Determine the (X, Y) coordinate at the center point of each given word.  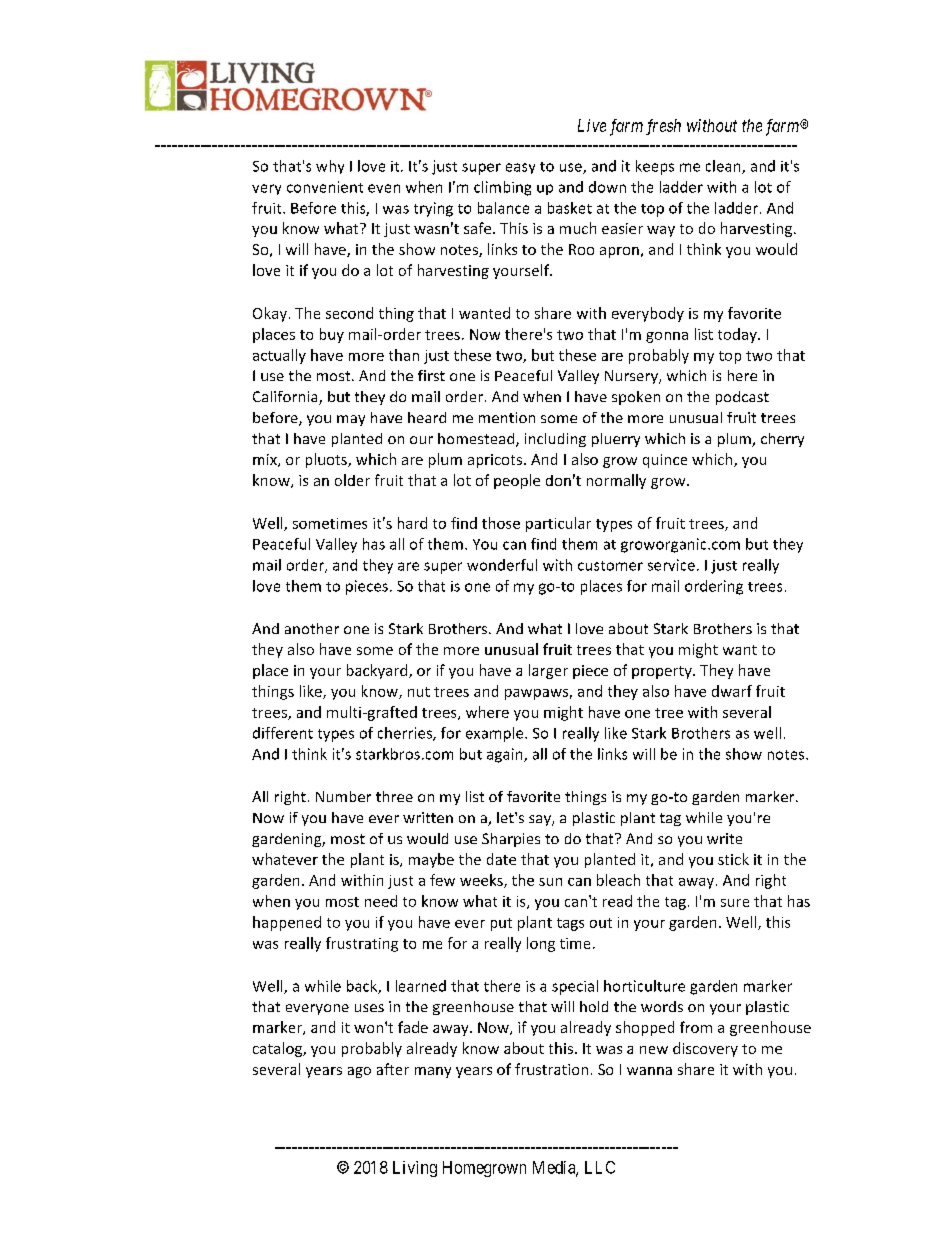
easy (520, 168)
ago (359, 1072)
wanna (649, 1071)
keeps (655, 167)
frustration (551, 1069)
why (330, 167)
